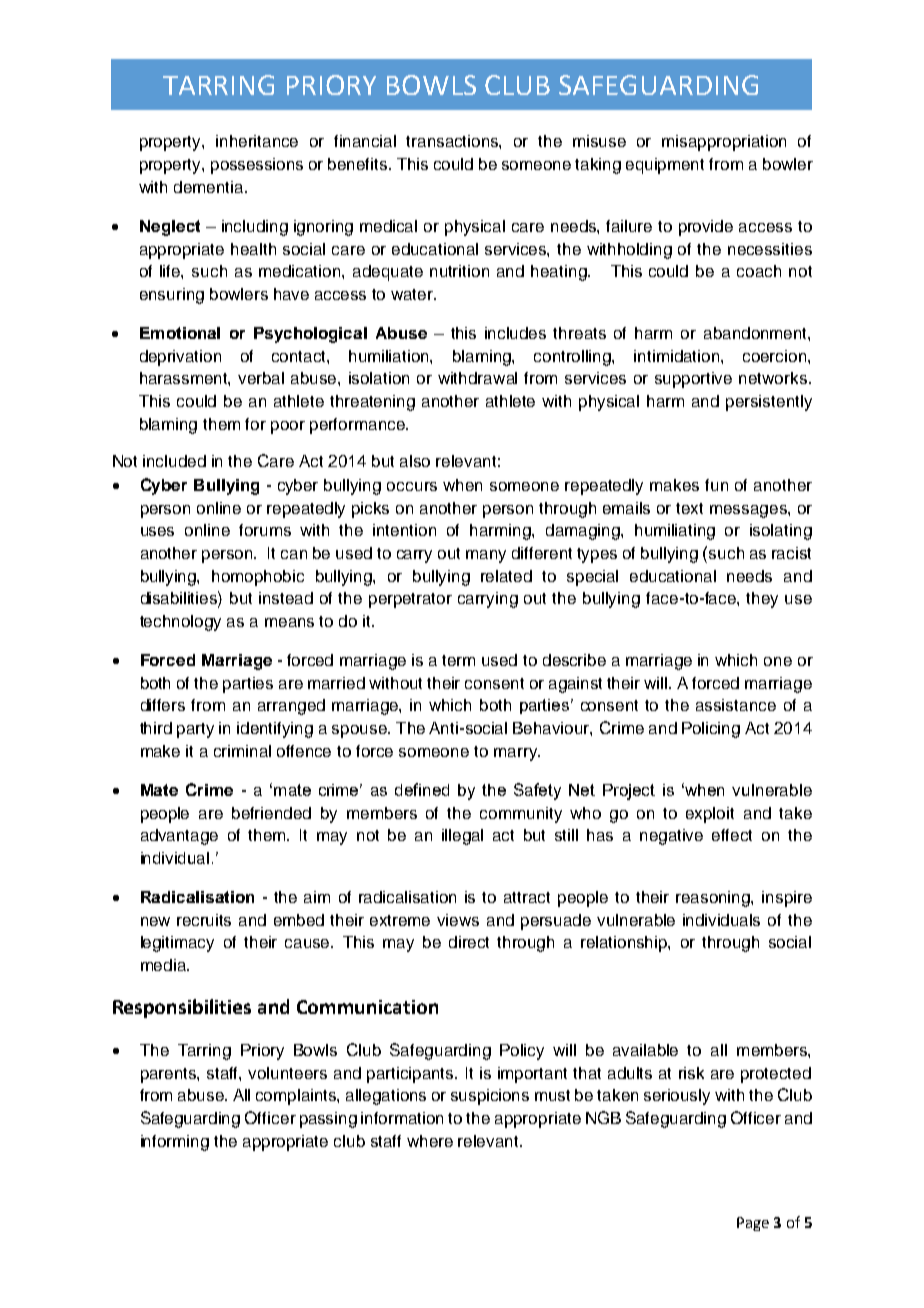 This image has width=924, height=1308. Describe the element at coordinates (179, 837) in the image. I see `advantage` at that location.
